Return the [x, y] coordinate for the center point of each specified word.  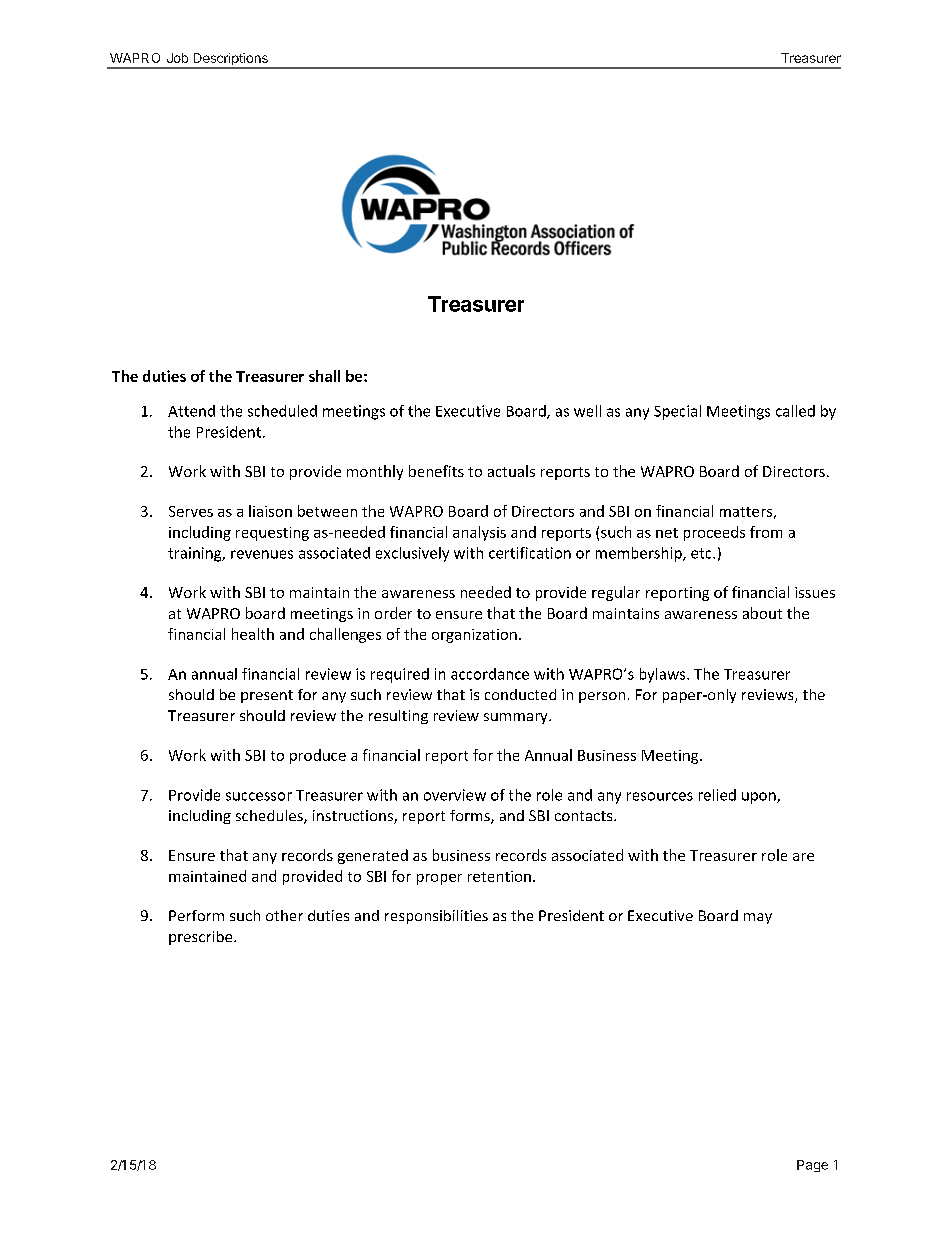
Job [177, 58]
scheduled [282, 411]
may [758, 918]
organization [474, 636]
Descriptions [230, 60]
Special [677, 412]
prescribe [202, 938]
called [795, 411]
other [284, 915]
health [253, 634]
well [587, 411]
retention [499, 876]
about [762, 613]
